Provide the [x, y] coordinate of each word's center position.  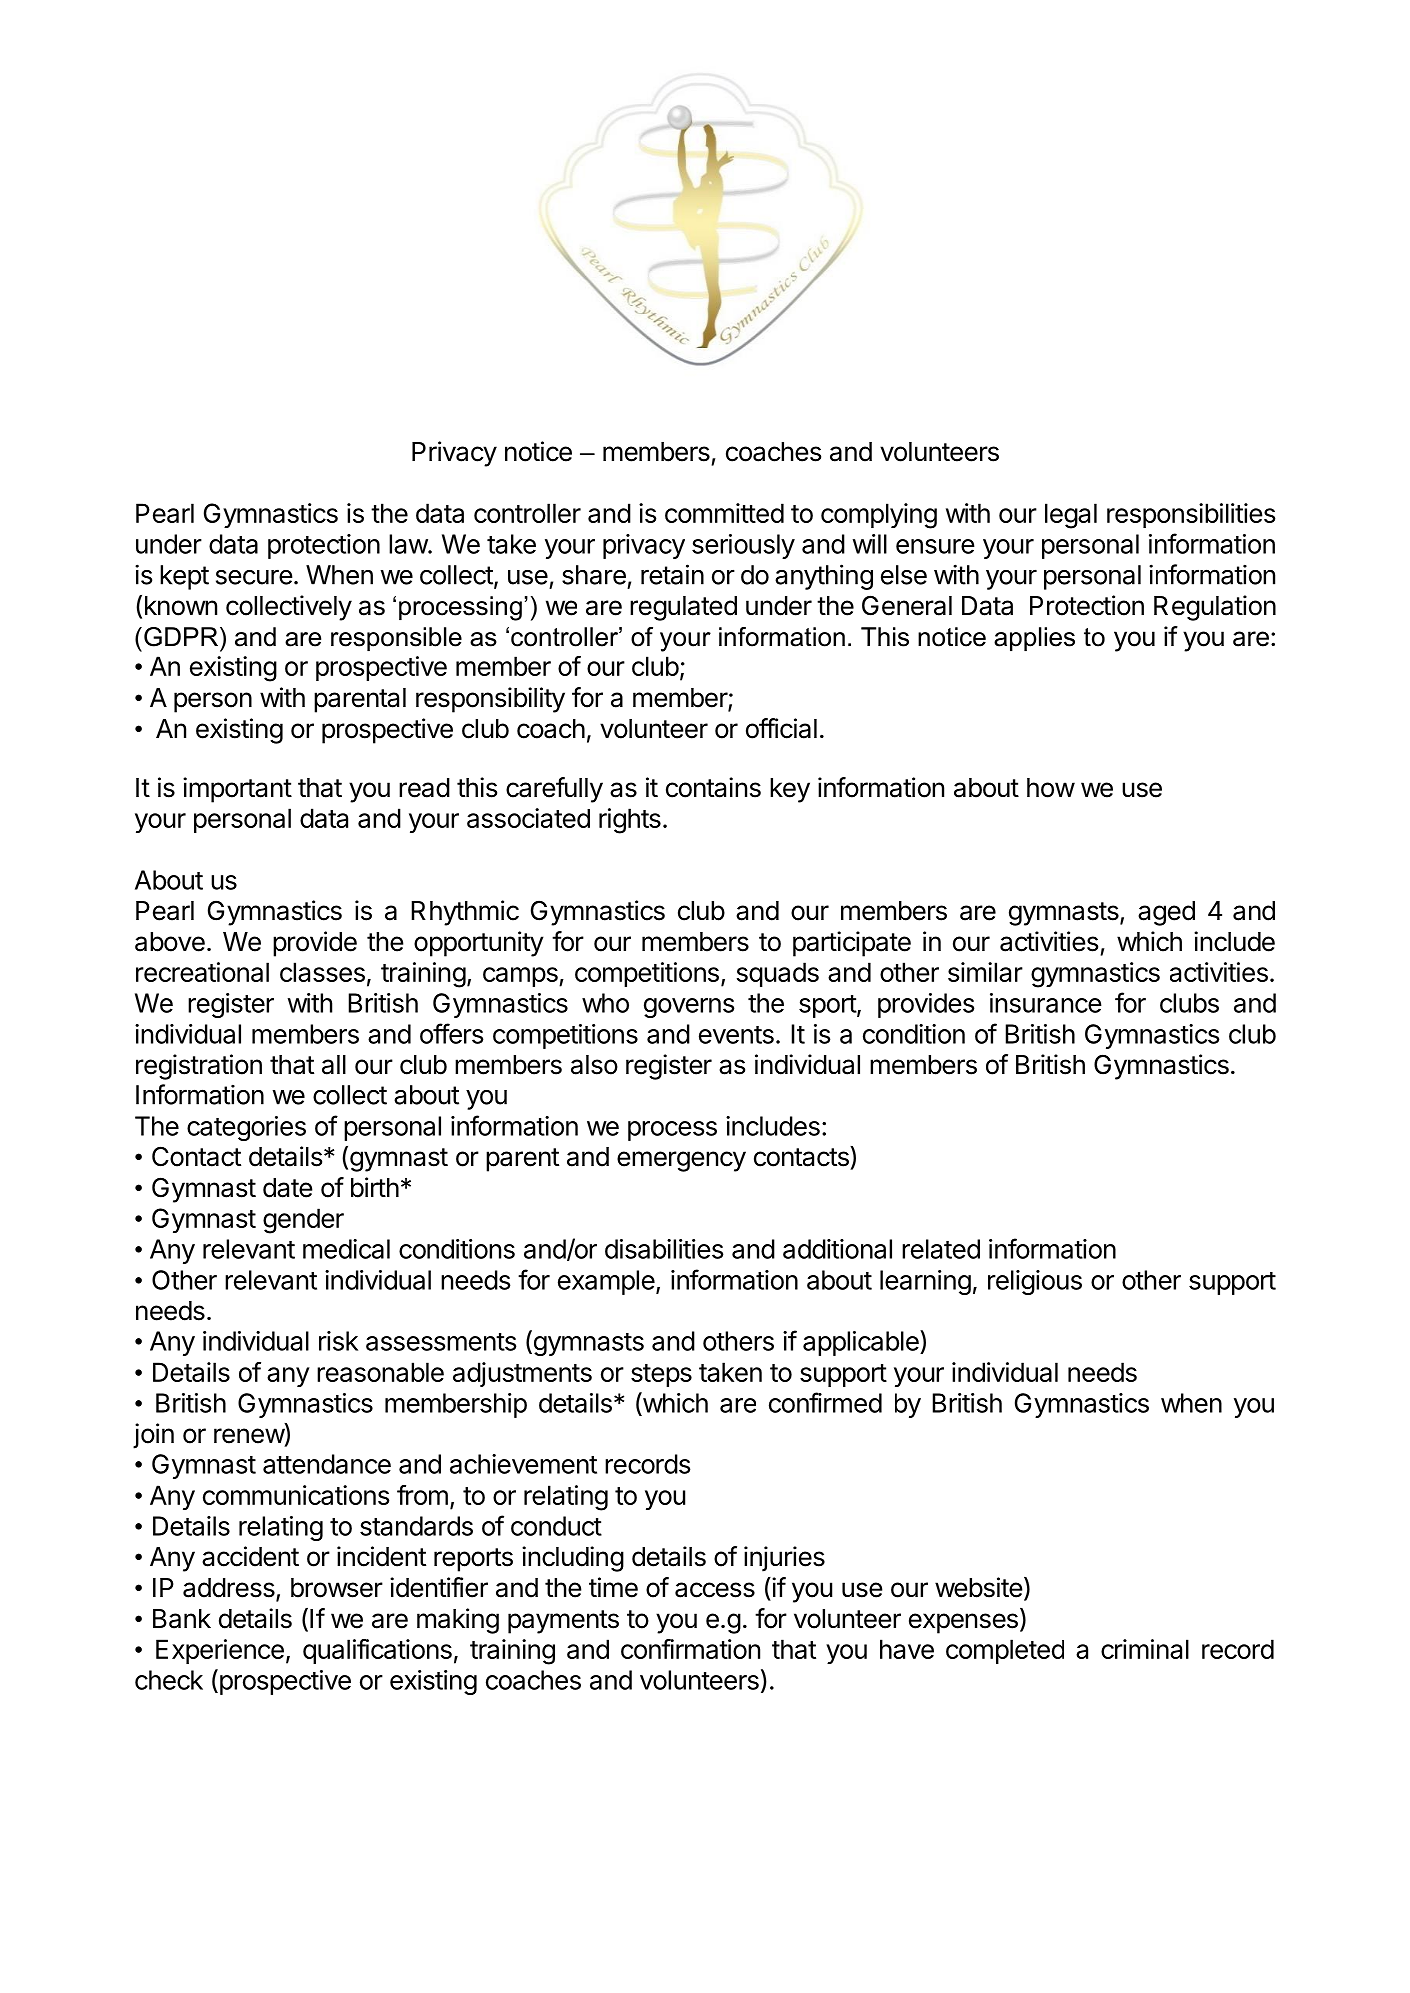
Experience [220, 1651]
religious [1035, 1282]
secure [254, 577]
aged [1166, 913]
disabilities [664, 1249]
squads [778, 974]
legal [1071, 516]
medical [346, 1249]
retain [672, 574]
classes [322, 972]
